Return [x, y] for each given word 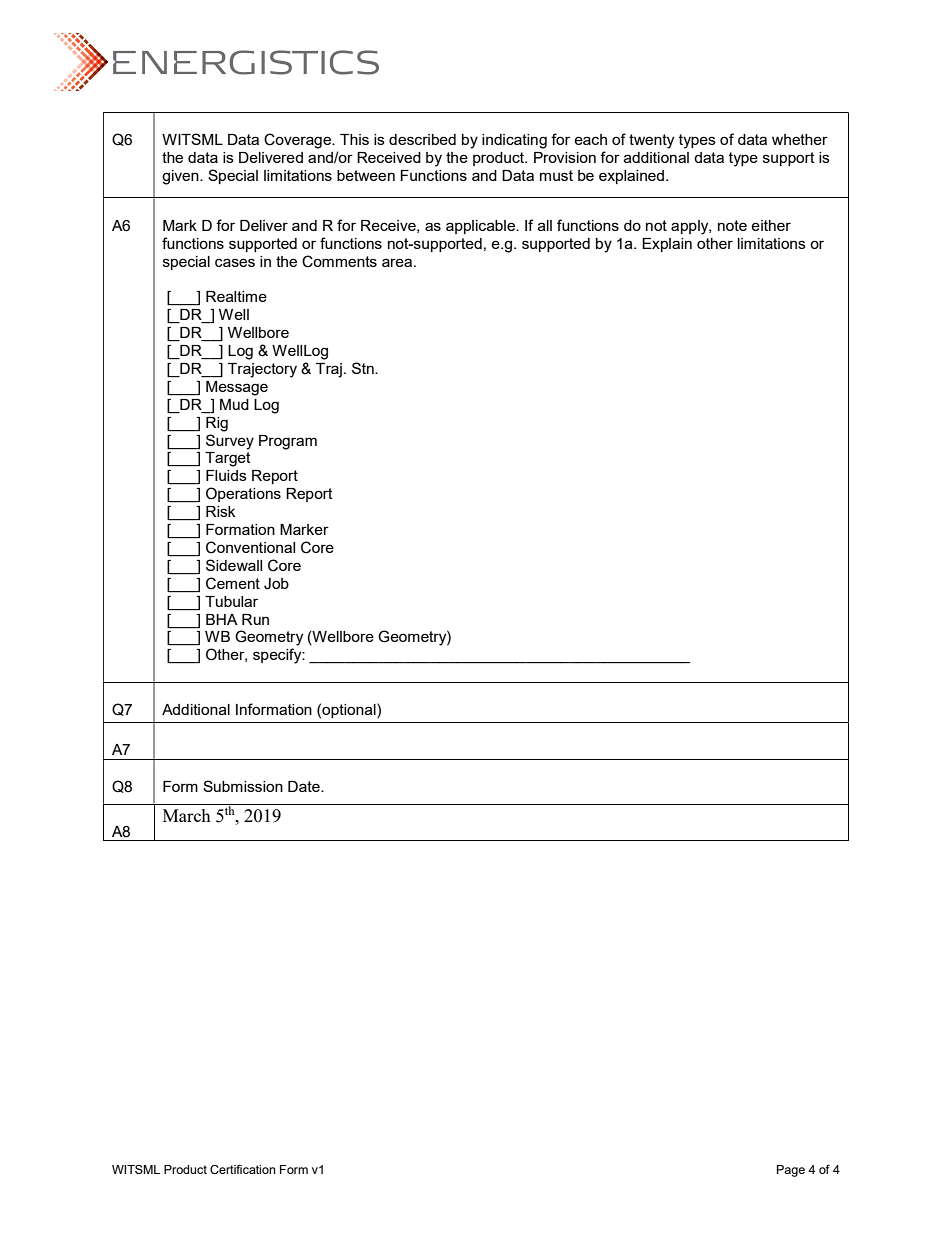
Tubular [231, 601]
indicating [514, 141]
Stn [364, 368]
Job [276, 584]
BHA [222, 619]
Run [255, 619]
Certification [243, 1169]
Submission [243, 786]
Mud [234, 404]
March [187, 815]
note [732, 225]
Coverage [298, 141]
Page [791, 1171]
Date [305, 786]
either [771, 225]
